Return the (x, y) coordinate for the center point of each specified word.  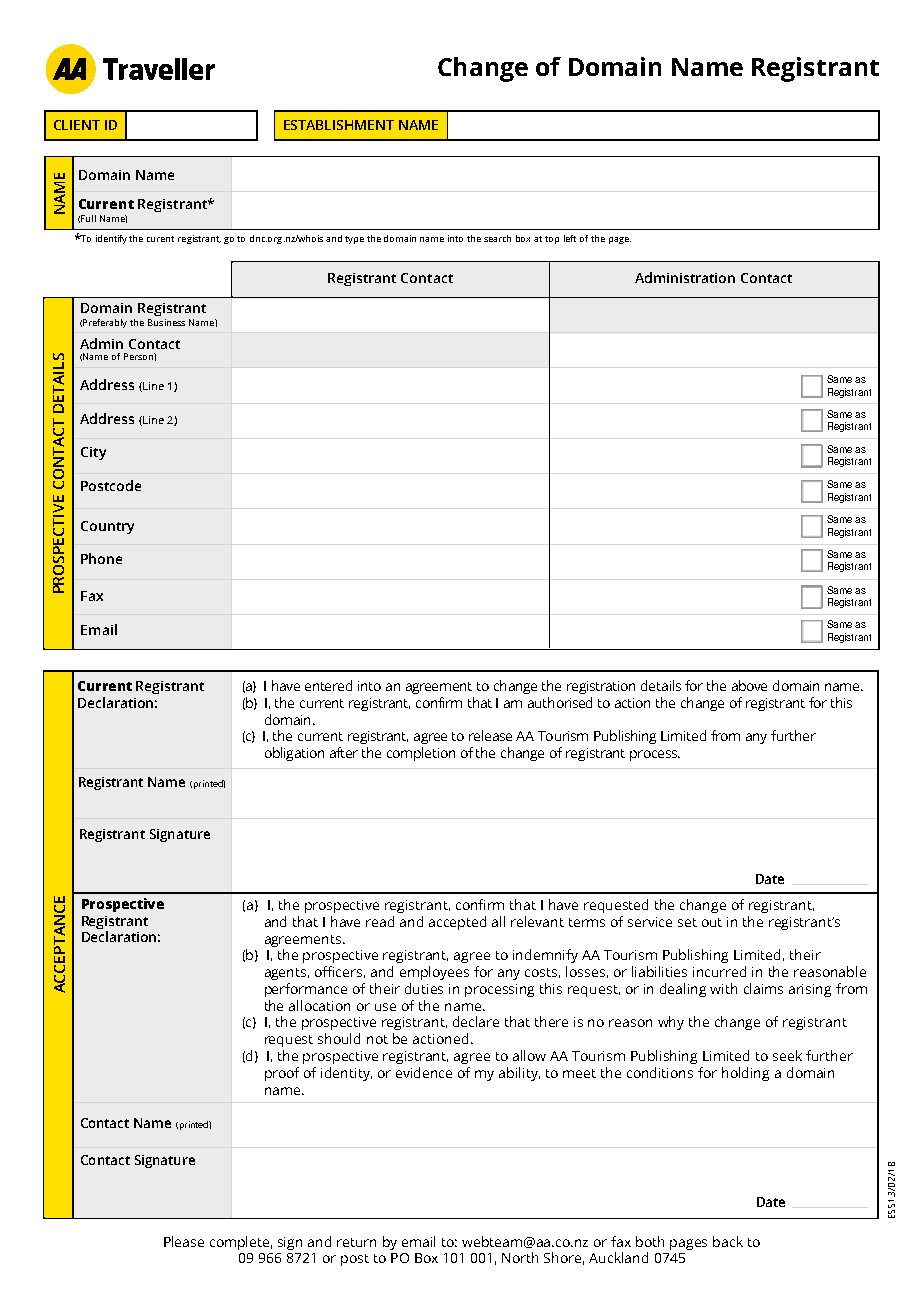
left (570, 238)
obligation (294, 754)
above (749, 685)
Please (184, 1241)
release (490, 735)
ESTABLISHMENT (339, 125)
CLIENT (77, 125)
